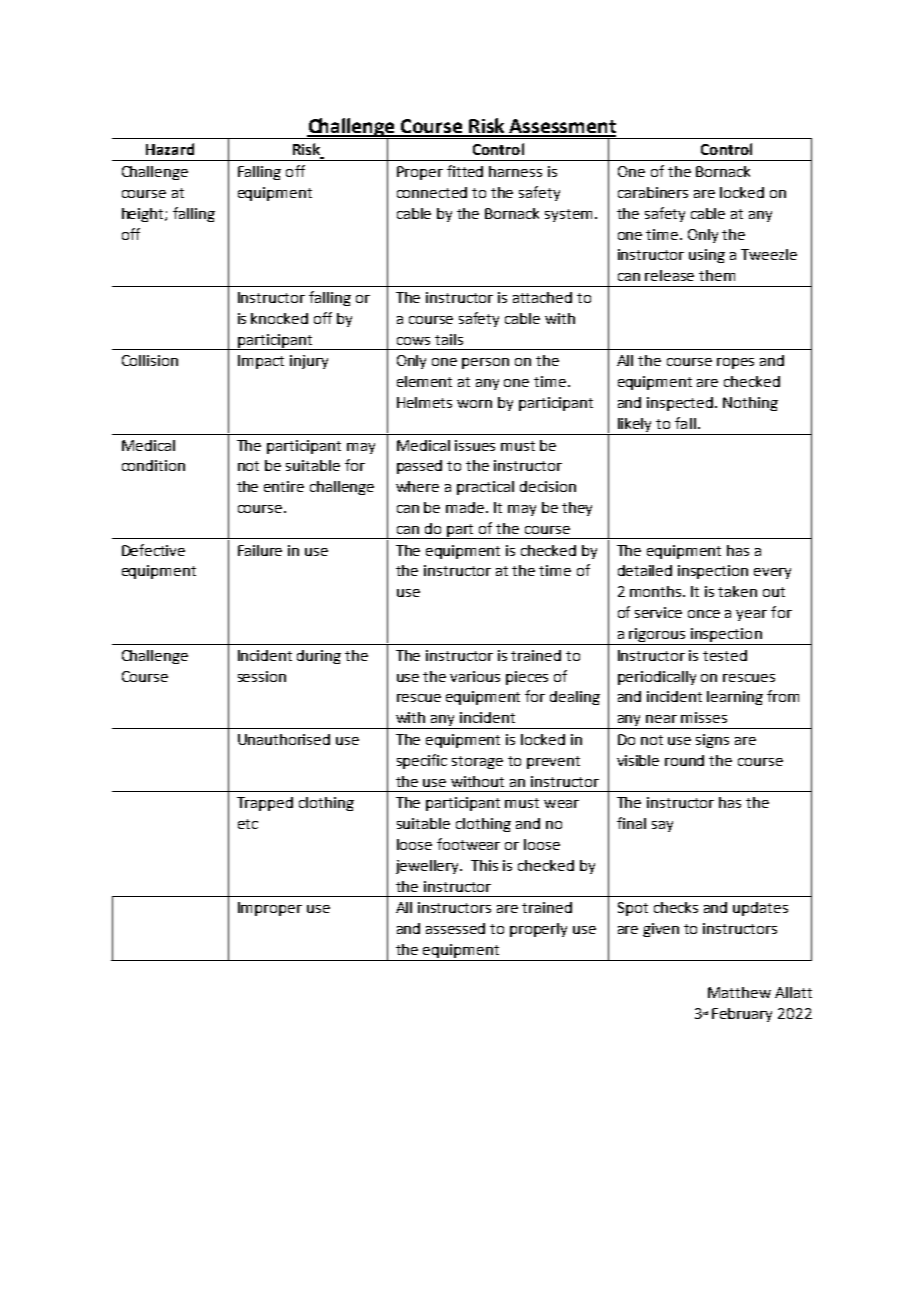 The width and height of the screenshot is (924, 1308). I want to click on taken, so click(737, 591).
